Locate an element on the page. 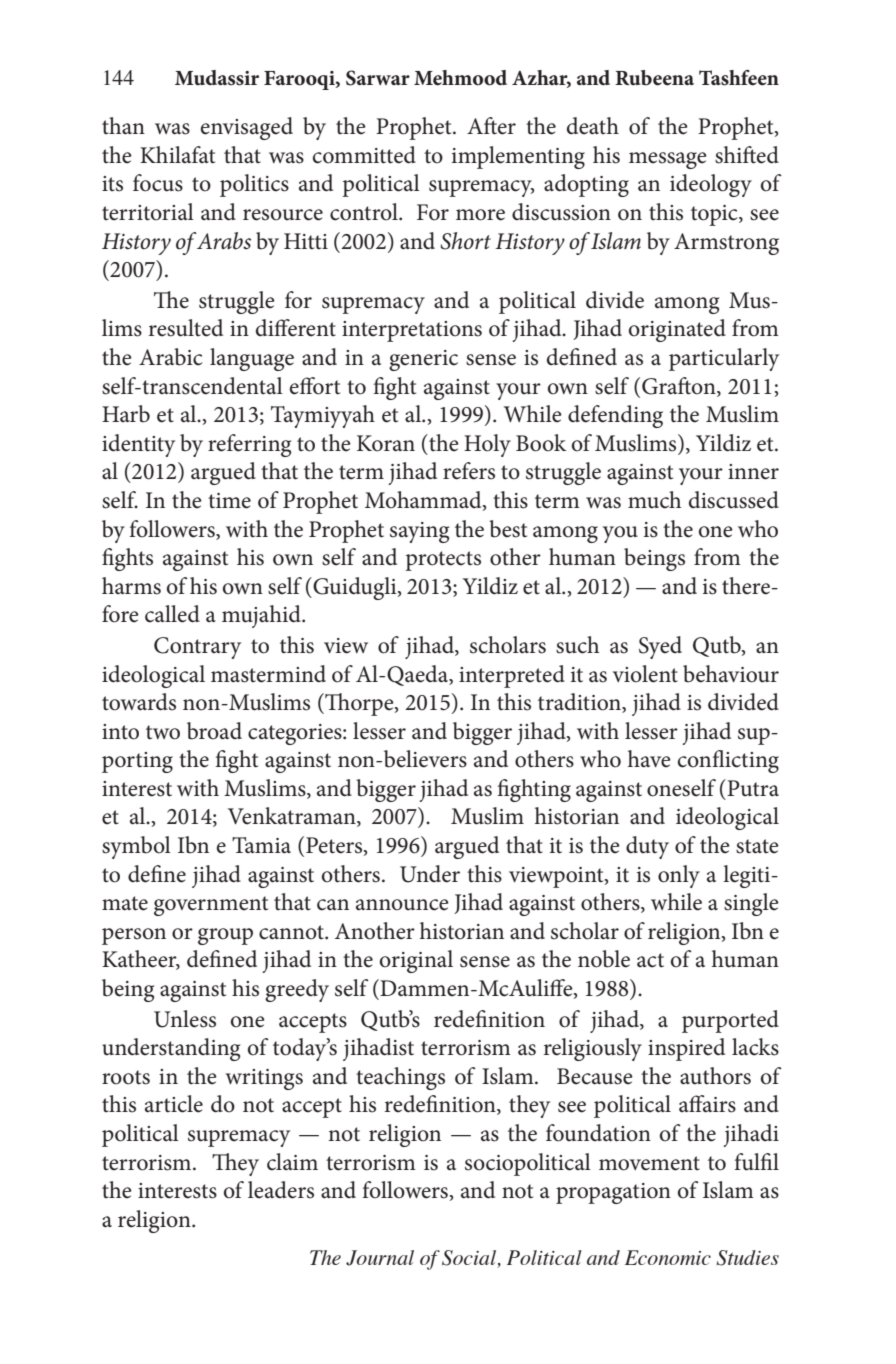  Thorpe is located at coordinates (359, 704).
